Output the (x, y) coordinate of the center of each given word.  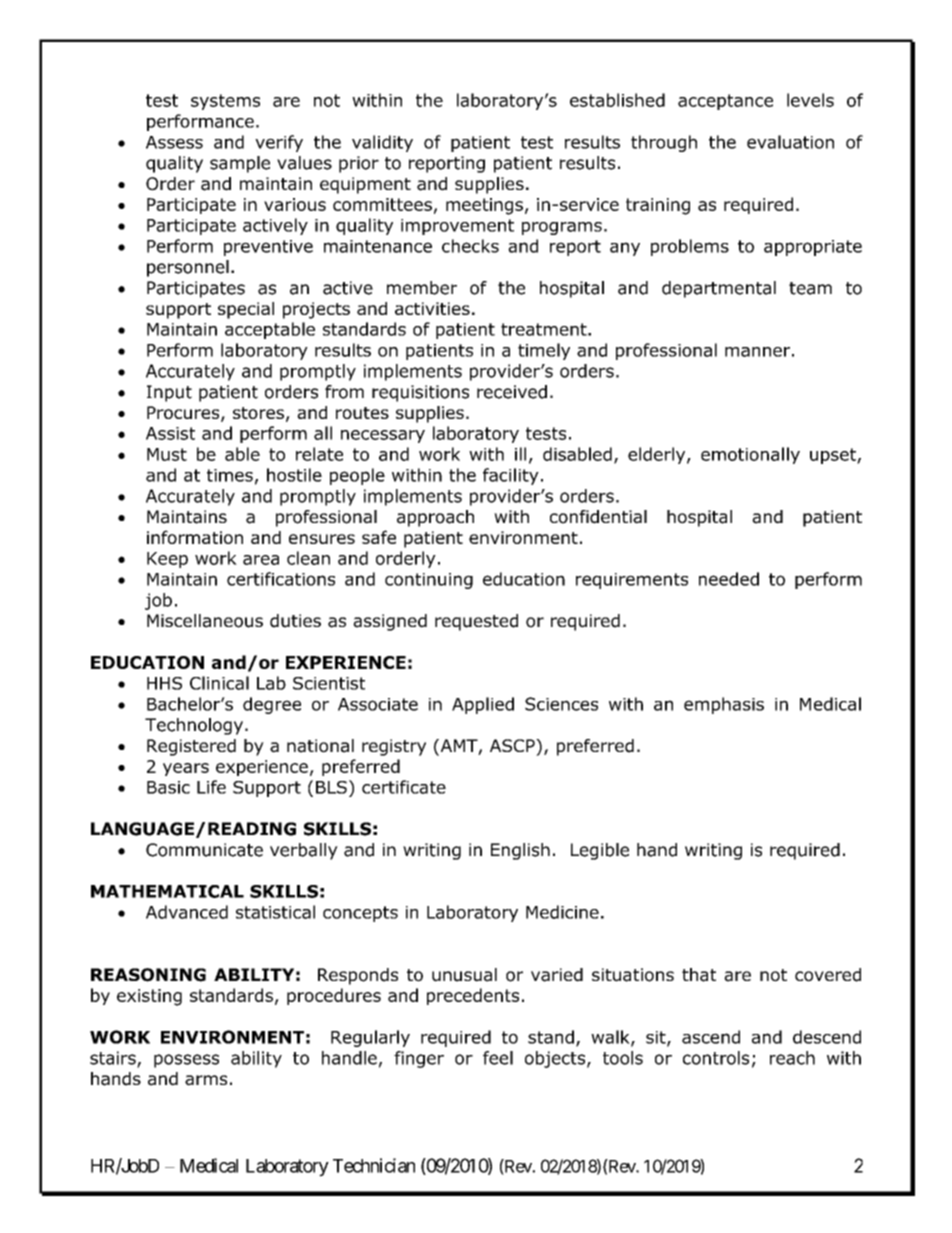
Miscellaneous (205, 621)
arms (206, 1080)
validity (382, 143)
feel (498, 1058)
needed (729, 579)
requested (476, 622)
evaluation (790, 142)
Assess (174, 142)
